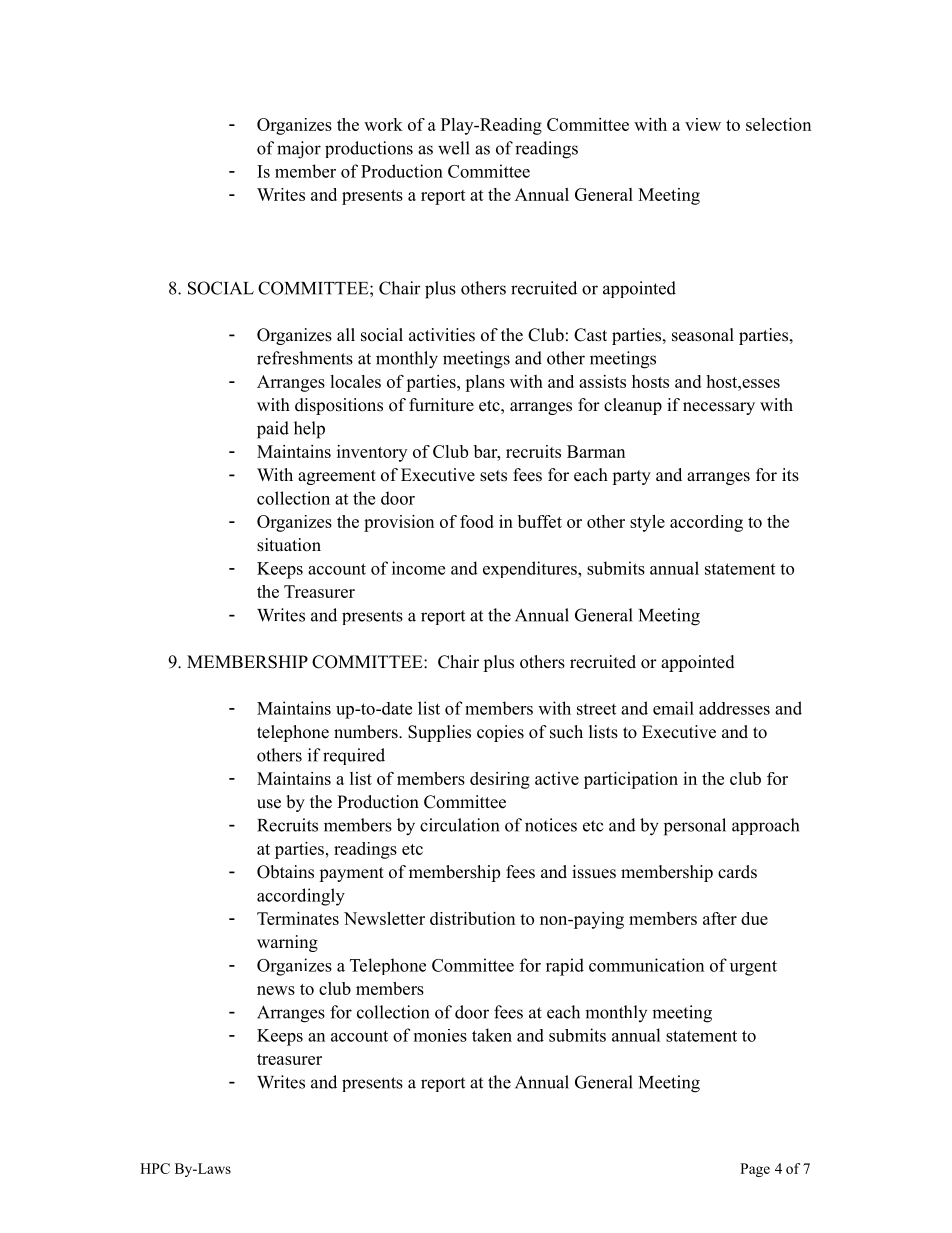 The height and width of the screenshot is (1233, 952). I want to click on paid, so click(273, 430).
